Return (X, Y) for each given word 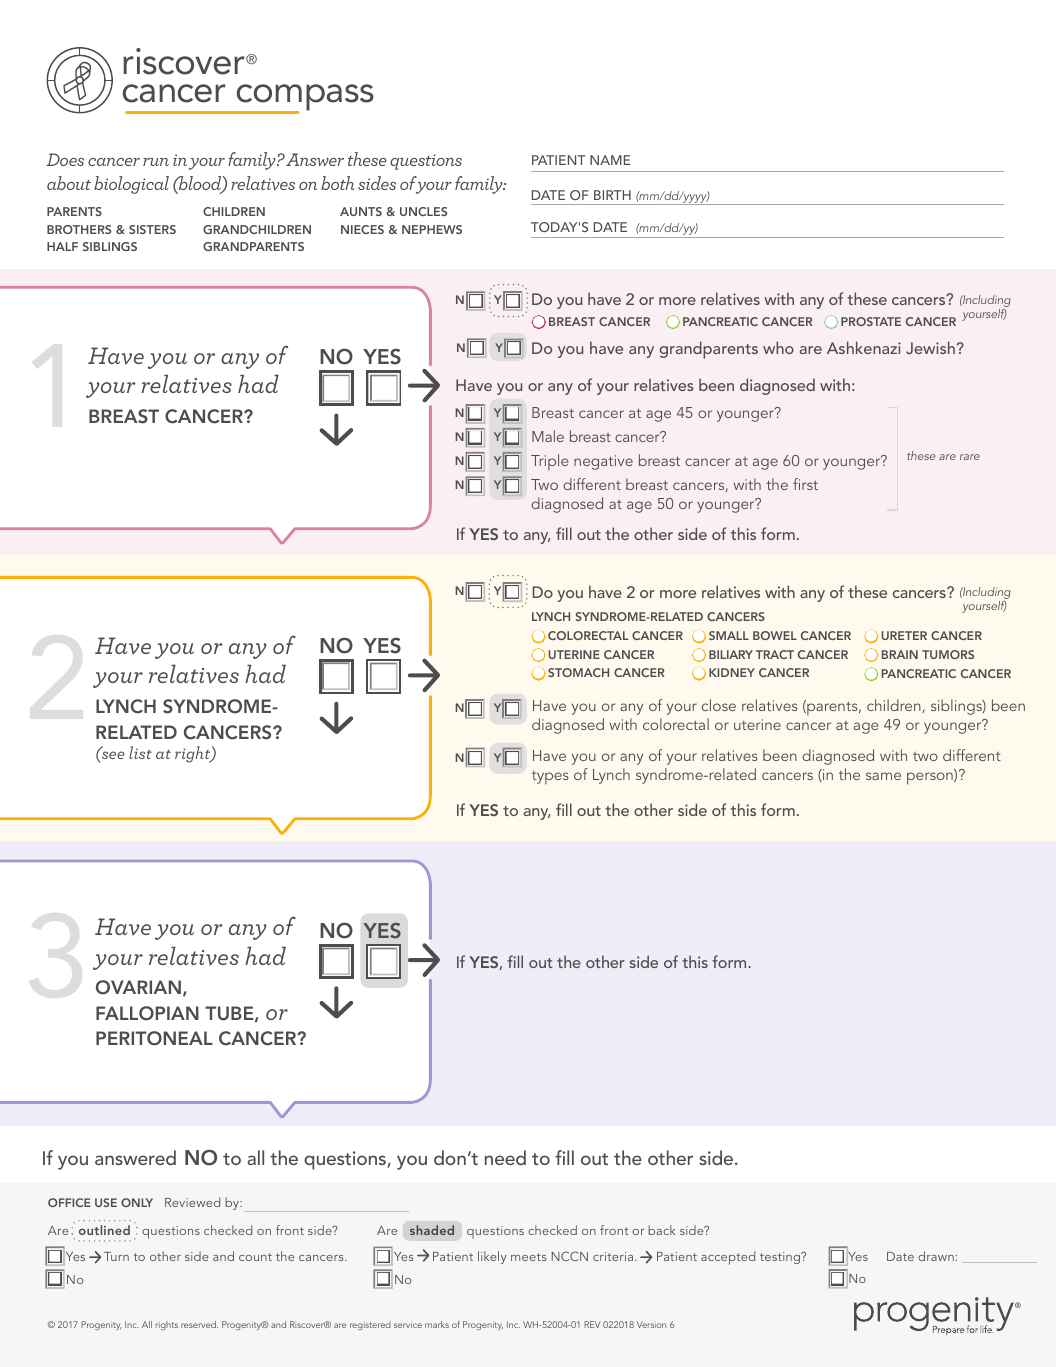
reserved (199, 1324)
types (550, 778)
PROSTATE (871, 321)
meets (529, 1257)
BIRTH (612, 195)
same (883, 776)
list (140, 752)
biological (131, 185)
